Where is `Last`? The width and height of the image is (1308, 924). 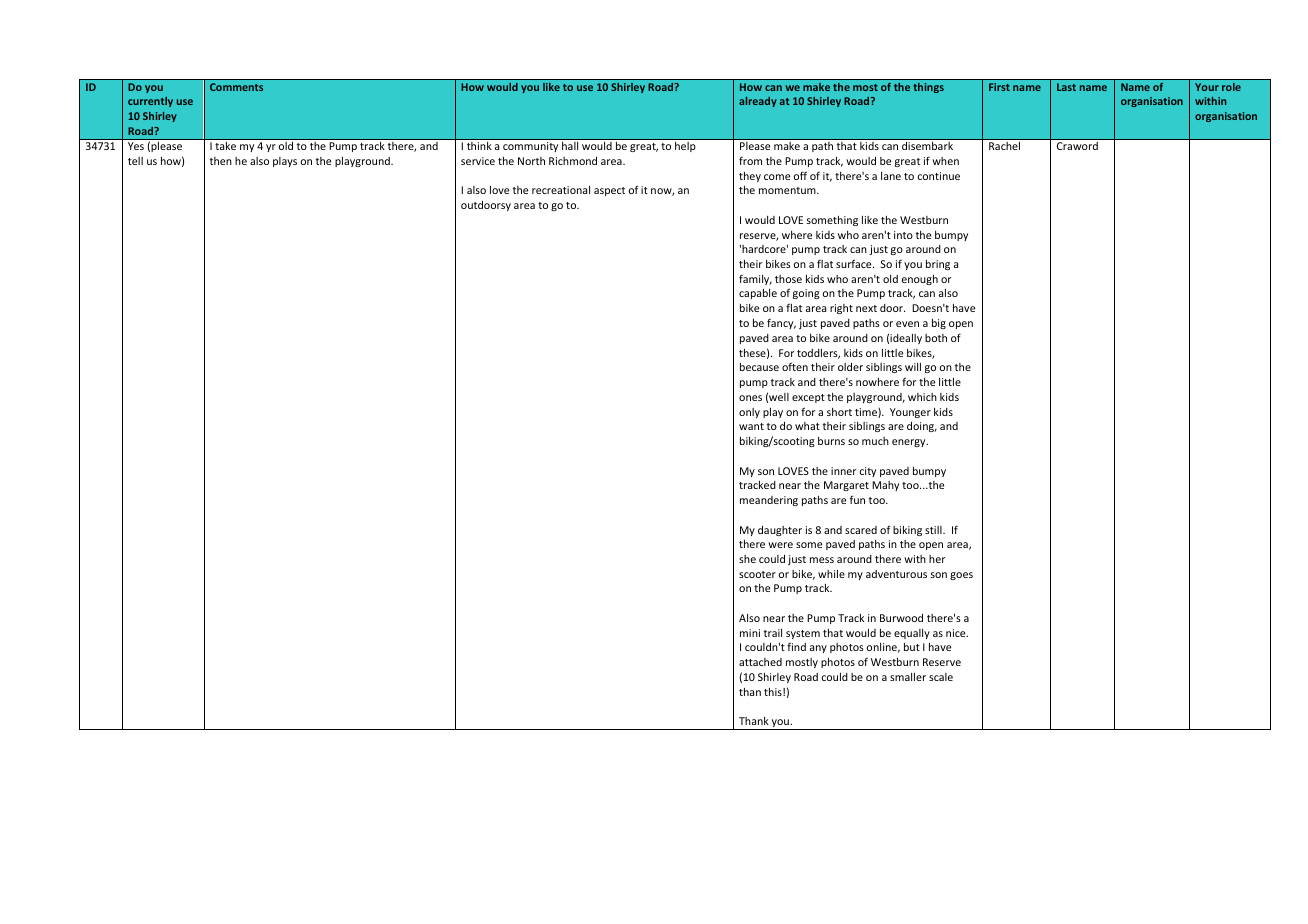 Last is located at coordinates (1066, 87).
